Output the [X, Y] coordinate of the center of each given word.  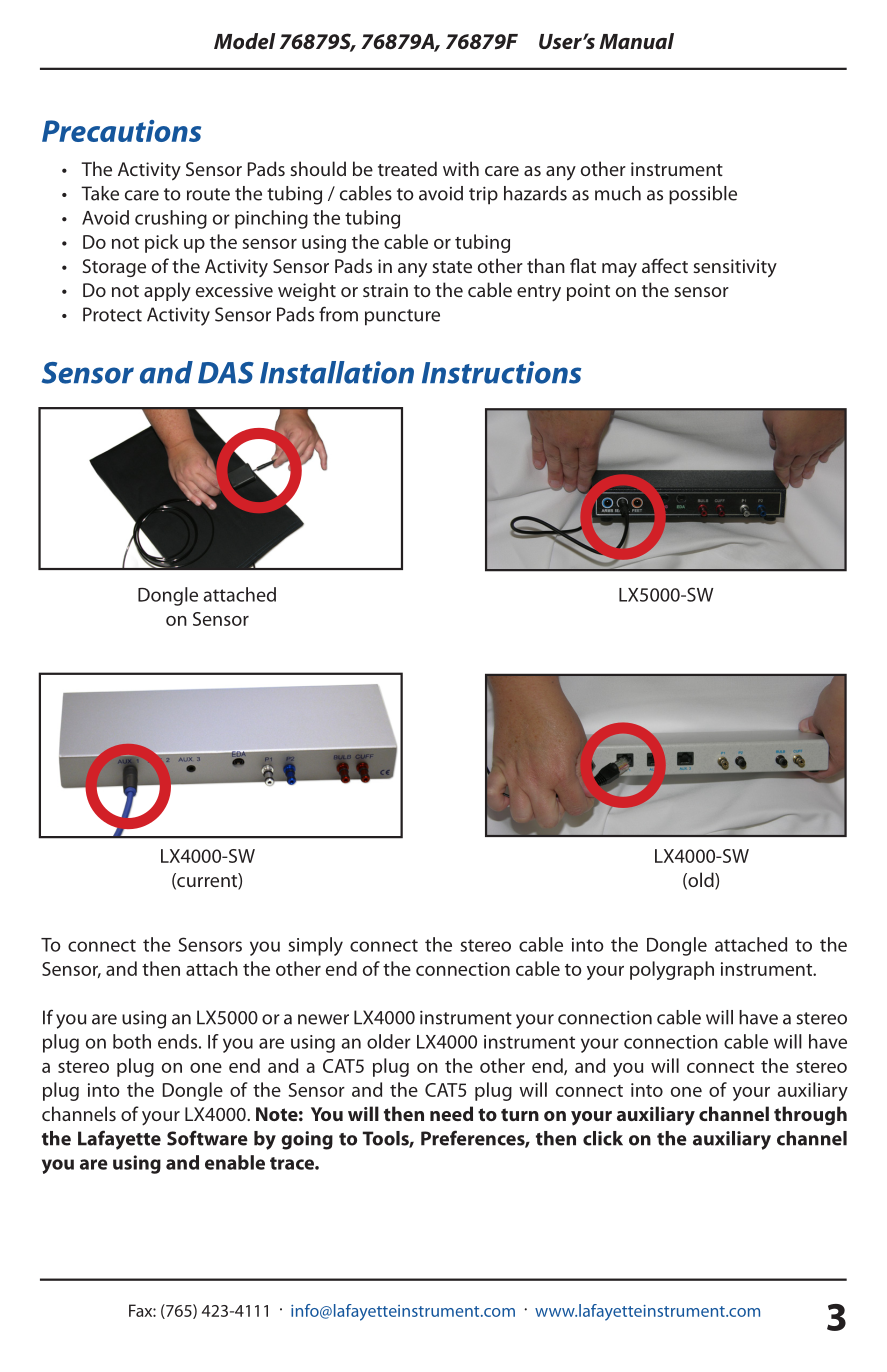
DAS [226, 373]
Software [207, 1138]
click [603, 1138]
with [461, 168]
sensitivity [735, 268]
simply [315, 946]
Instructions [501, 372]
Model [244, 41]
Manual [636, 41]
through [810, 1115]
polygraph [672, 970]
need [451, 1113]
